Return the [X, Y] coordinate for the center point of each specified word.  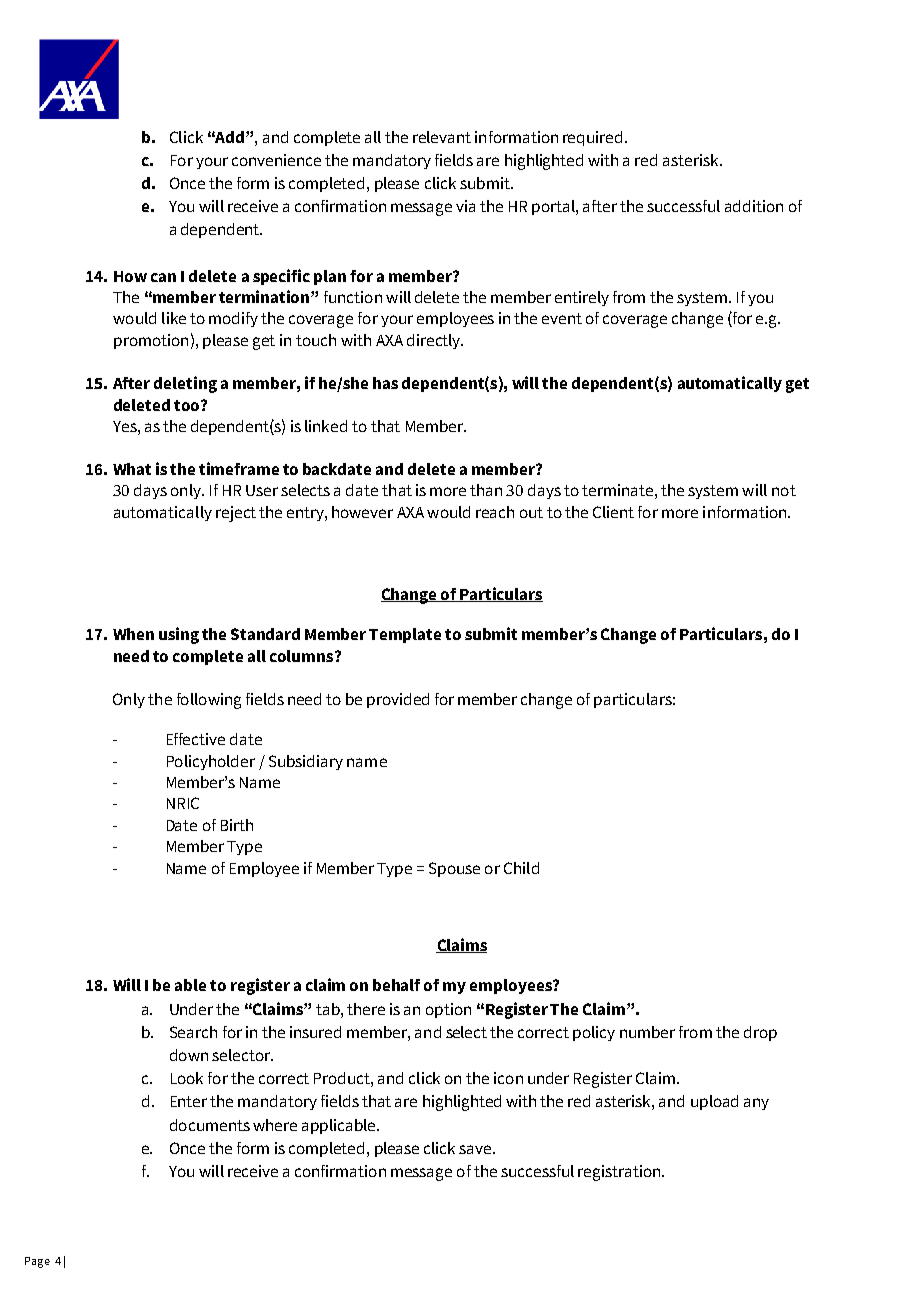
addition [754, 206]
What [132, 469]
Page [37, 1262]
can [163, 277]
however [362, 512]
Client [613, 512]
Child [521, 868]
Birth [237, 825]
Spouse [454, 869]
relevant [442, 137]
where [275, 1125]
